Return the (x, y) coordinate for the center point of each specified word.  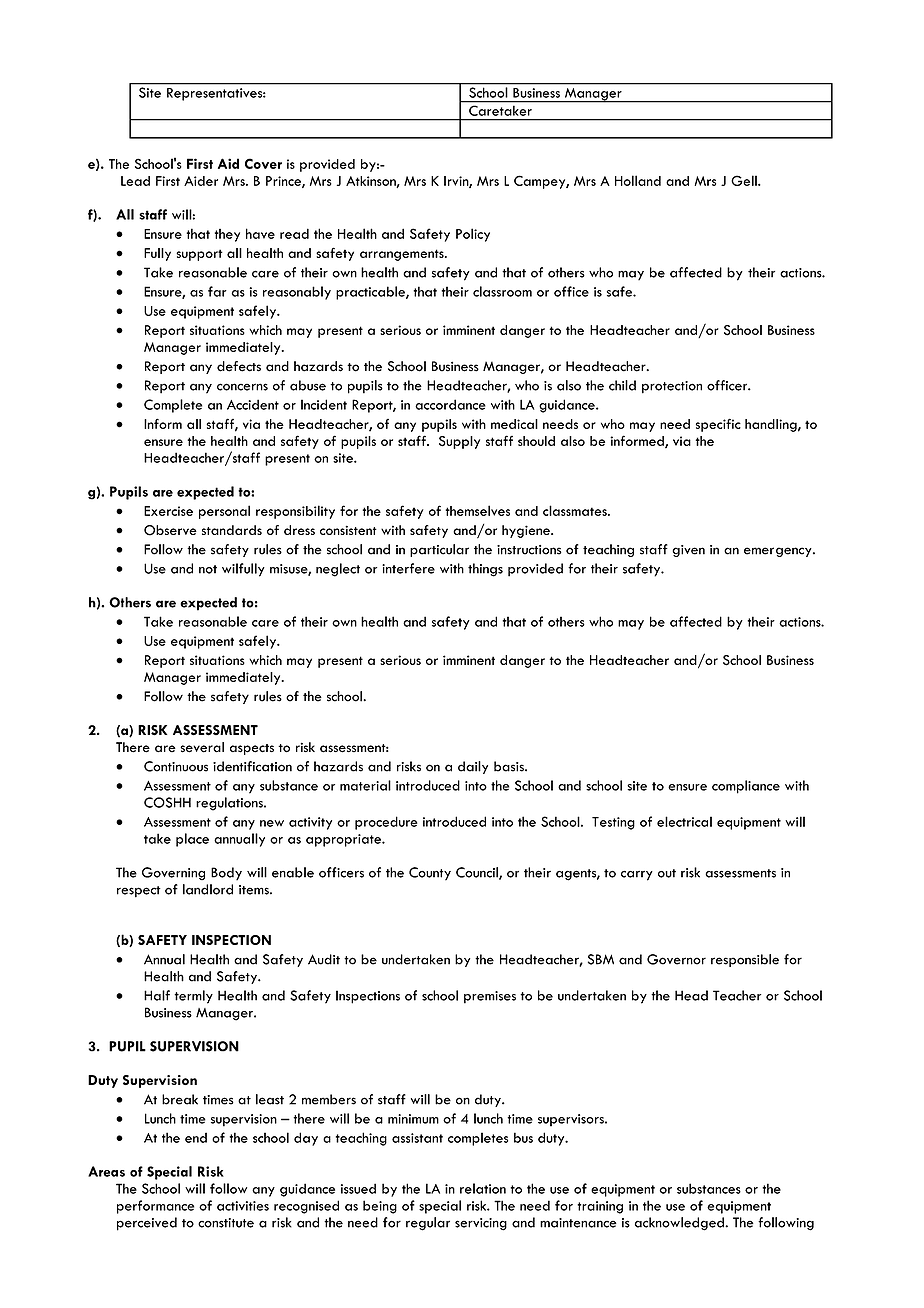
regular (428, 1224)
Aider (201, 181)
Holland (638, 180)
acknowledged (680, 1224)
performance (155, 1207)
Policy (473, 235)
